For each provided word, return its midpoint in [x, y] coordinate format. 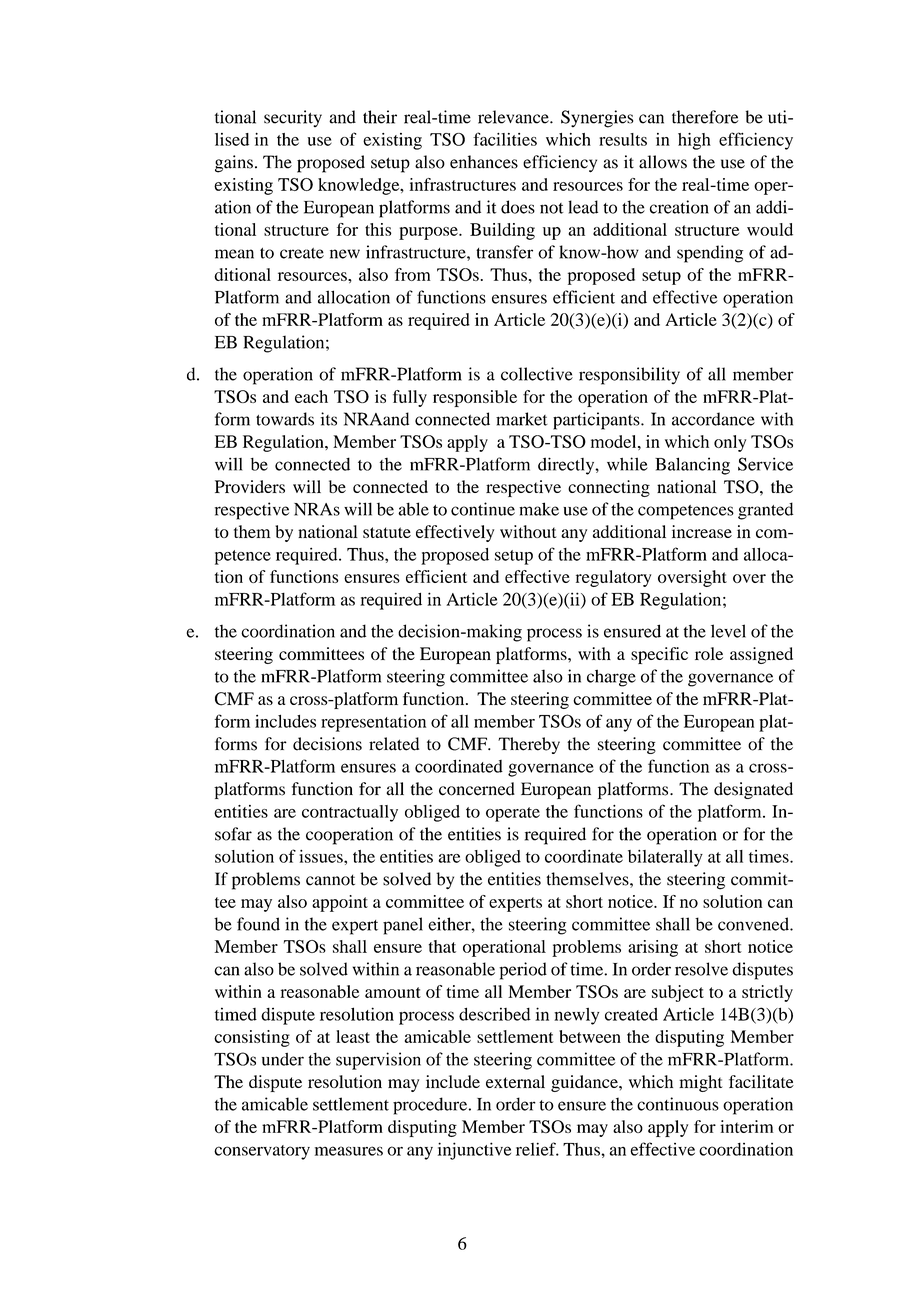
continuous [678, 1104]
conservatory [262, 1152]
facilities [505, 139]
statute [387, 532]
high [694, 141]
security [293, 118]
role [709, 653]
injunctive [474, 1151]
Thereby [529, 745]
